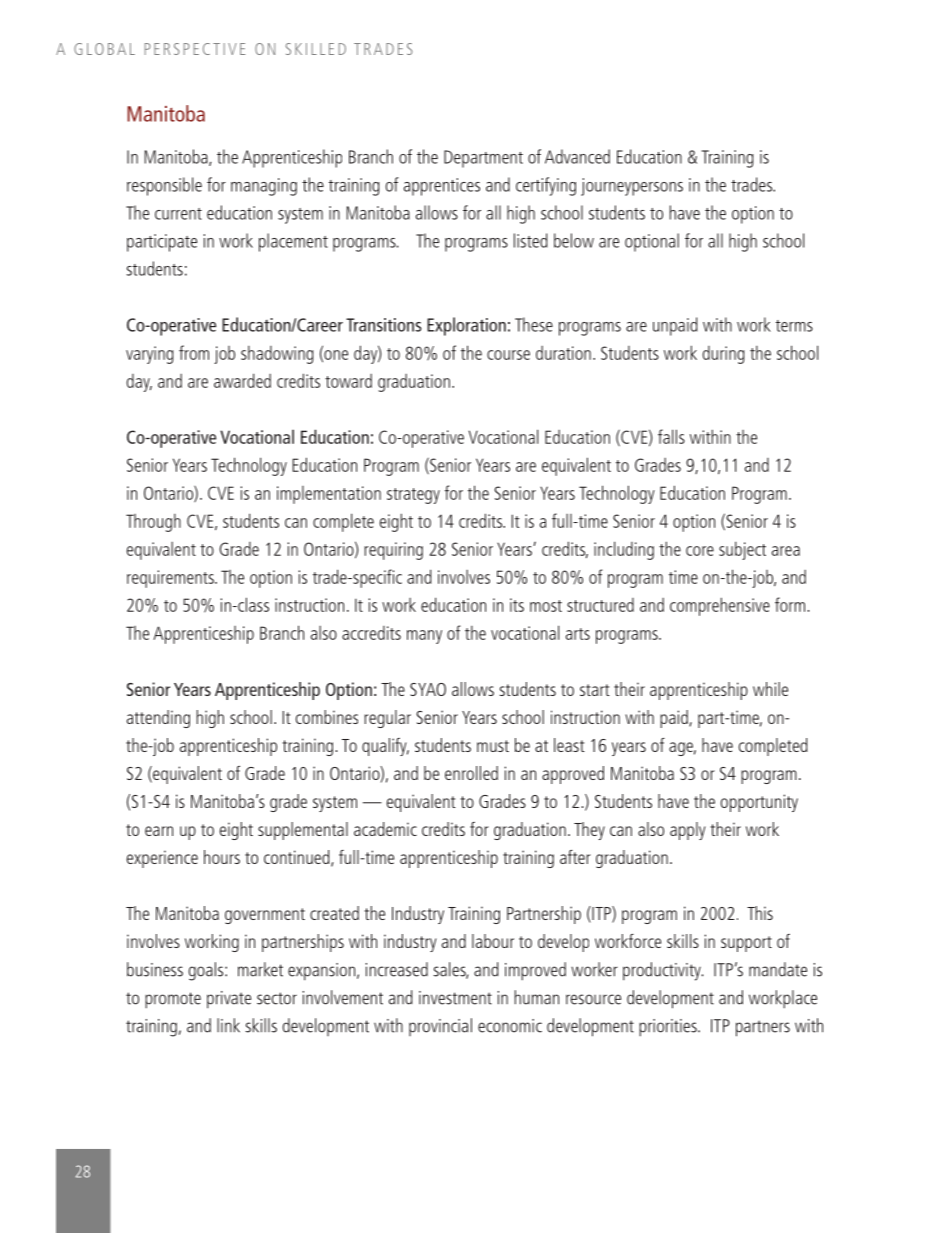 The width and height of the document is (952, 1233). What do you see at coordinates (316, 49) in the document?
I see `SKILLED` at bounding box center [316, 49].
